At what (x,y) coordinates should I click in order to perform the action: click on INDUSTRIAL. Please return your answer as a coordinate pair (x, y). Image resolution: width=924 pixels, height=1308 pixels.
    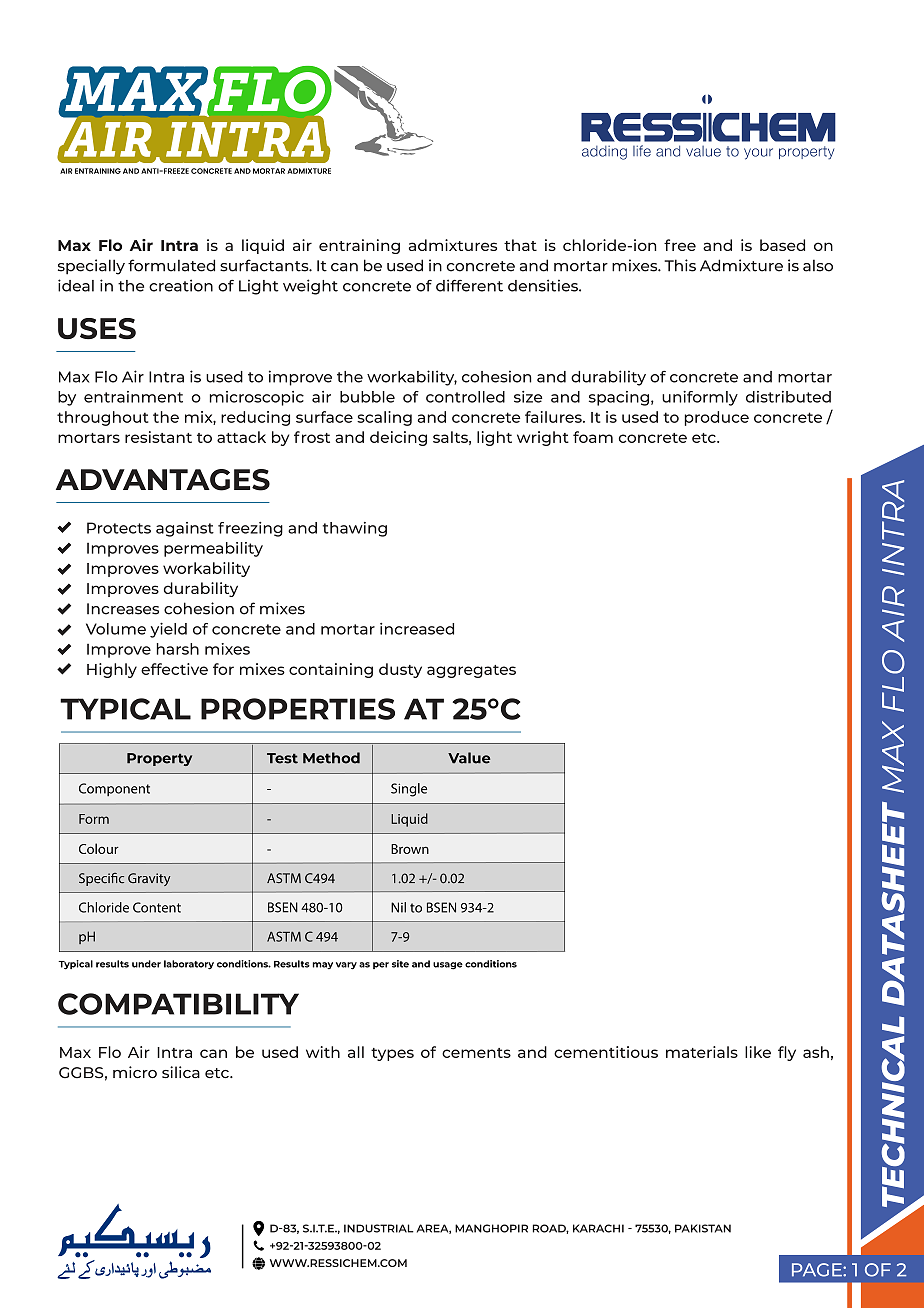
    Looking at the image, I should click on (379, 1228).
